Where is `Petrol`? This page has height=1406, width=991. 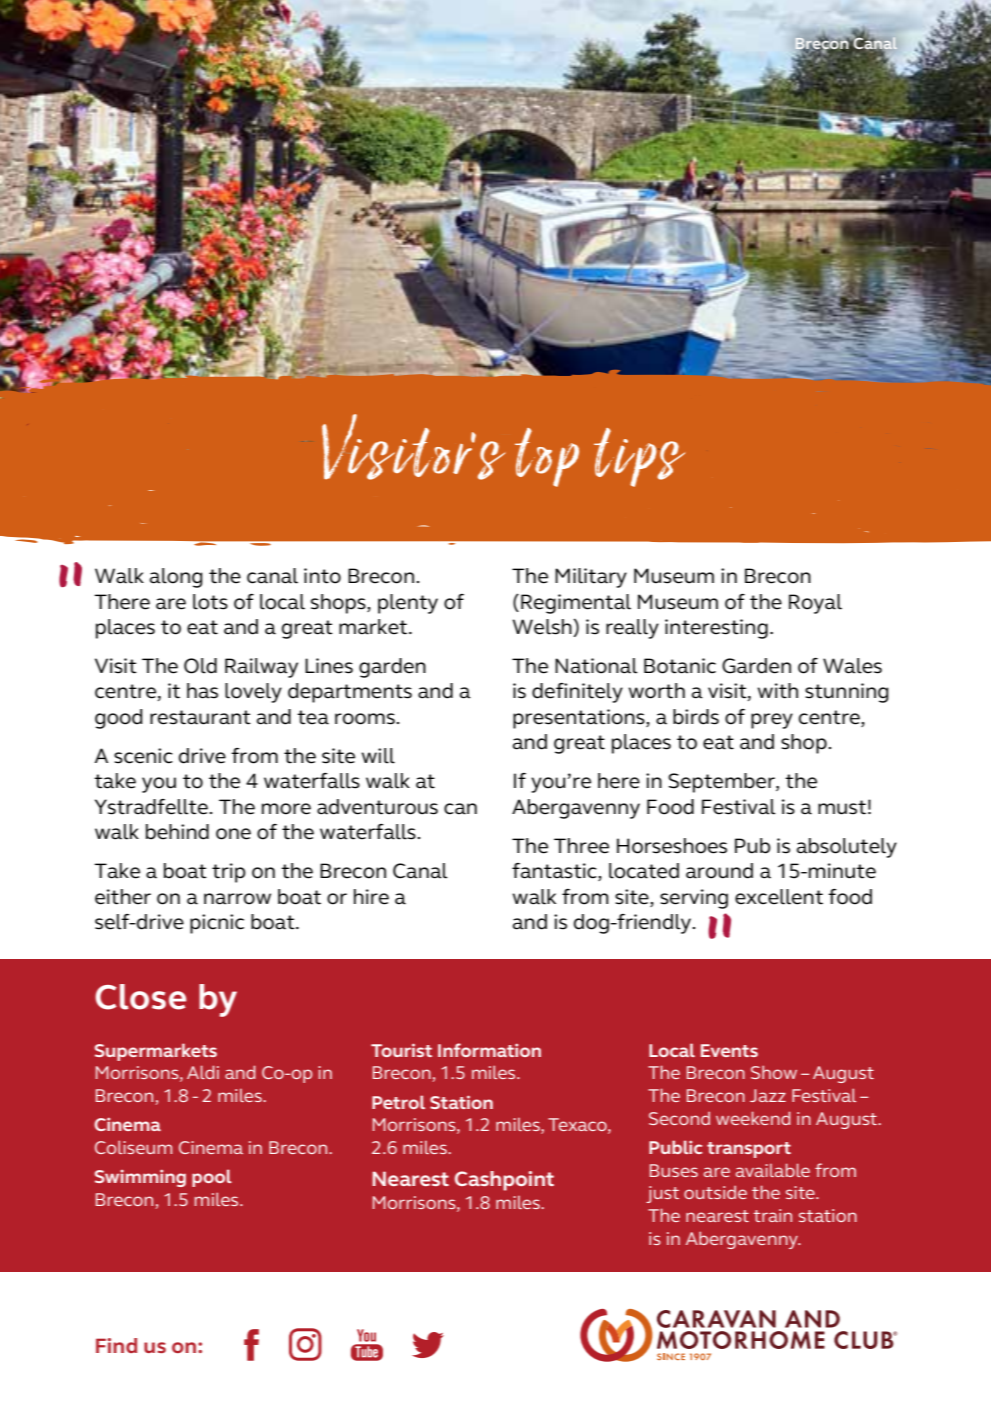
Petrol is located at coordinates (398, 1102).
